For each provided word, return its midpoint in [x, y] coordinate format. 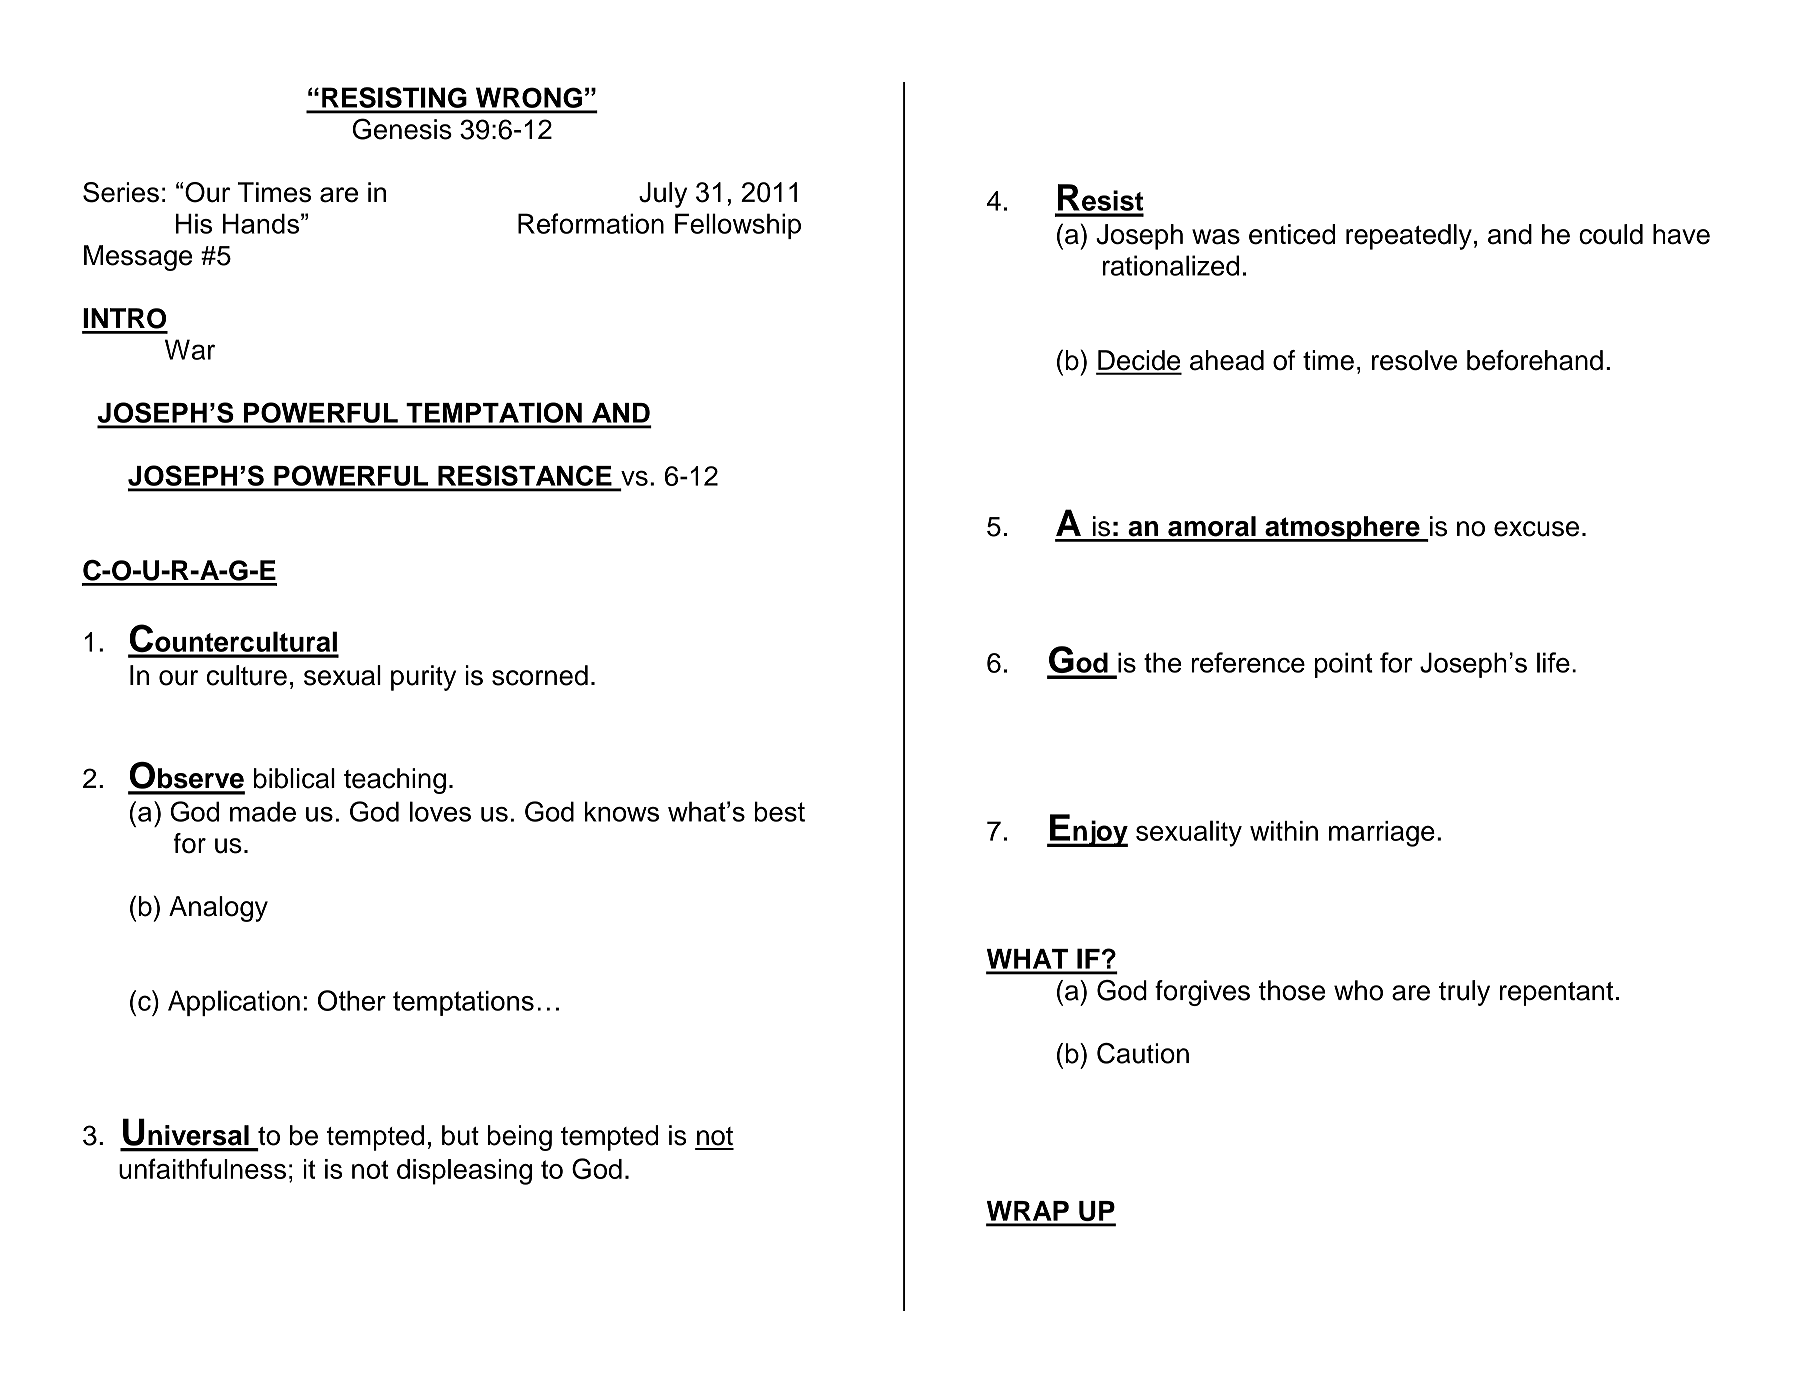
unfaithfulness [202, 1168]
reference [1248, 662]
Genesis [402, 129]
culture [246, 675]
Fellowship [738, 226]
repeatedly [1409, 237]
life [1553, 662]
